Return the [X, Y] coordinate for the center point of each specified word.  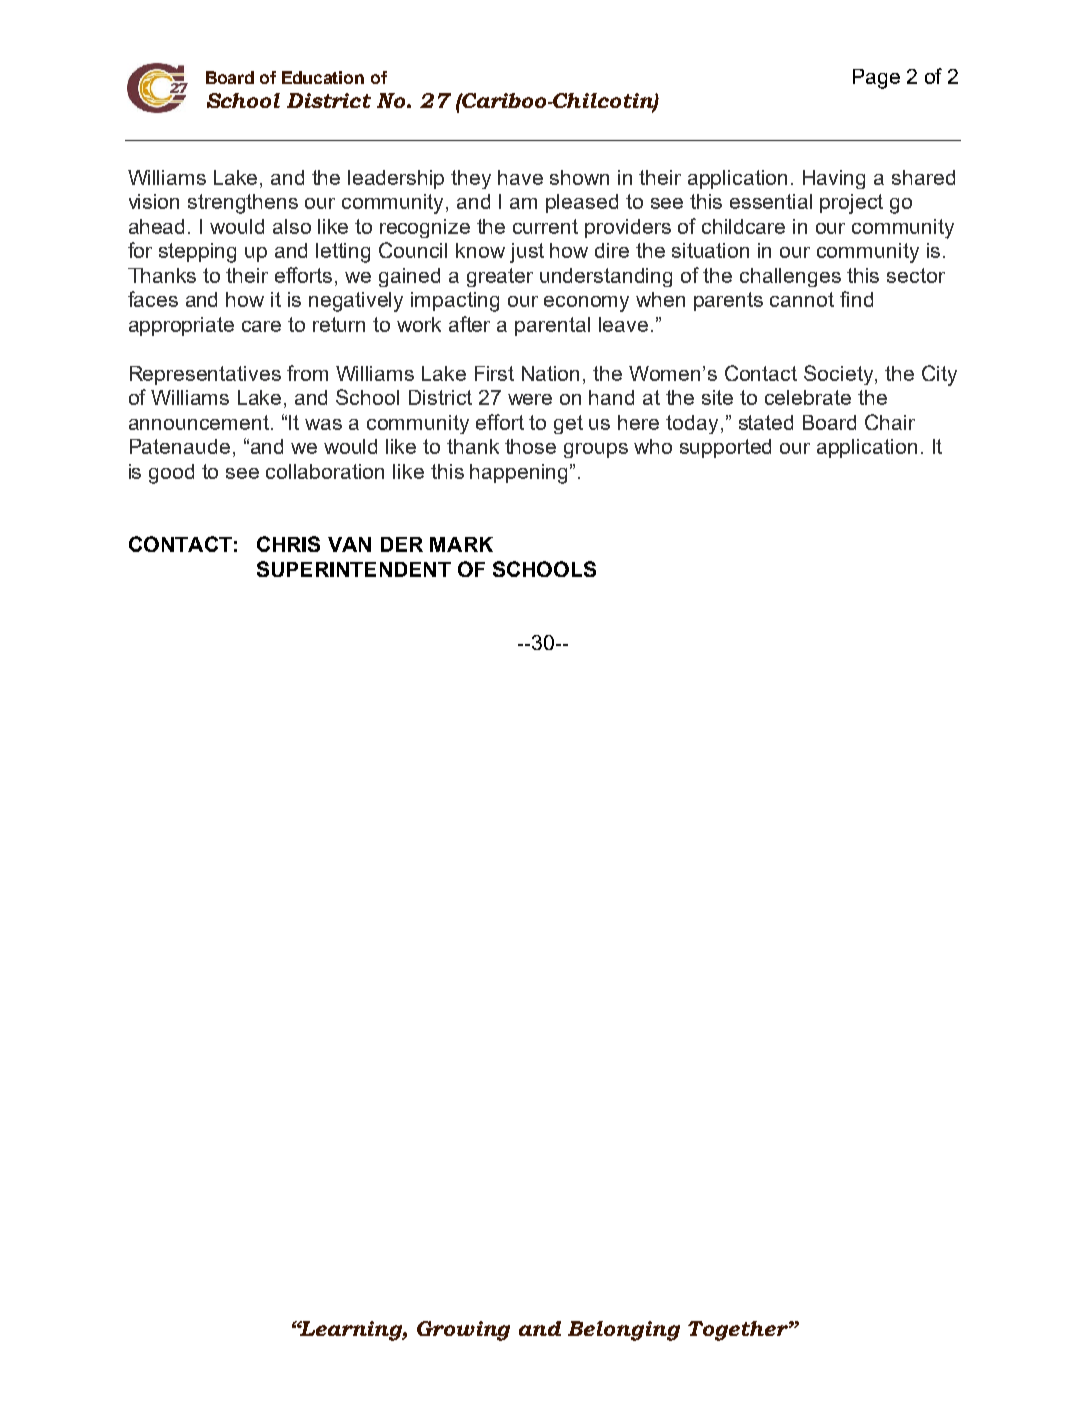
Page [876, 79]
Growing [463, 1331]
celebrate [808, 397]
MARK [461, 544]
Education [323, 77]
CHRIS [288, 544]
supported [725, 448]
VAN [349, 544]
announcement [199, 422]
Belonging [624, 1331]
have [520, 177]
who [653, 446]
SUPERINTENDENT [354, 569]
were [530, 399]
